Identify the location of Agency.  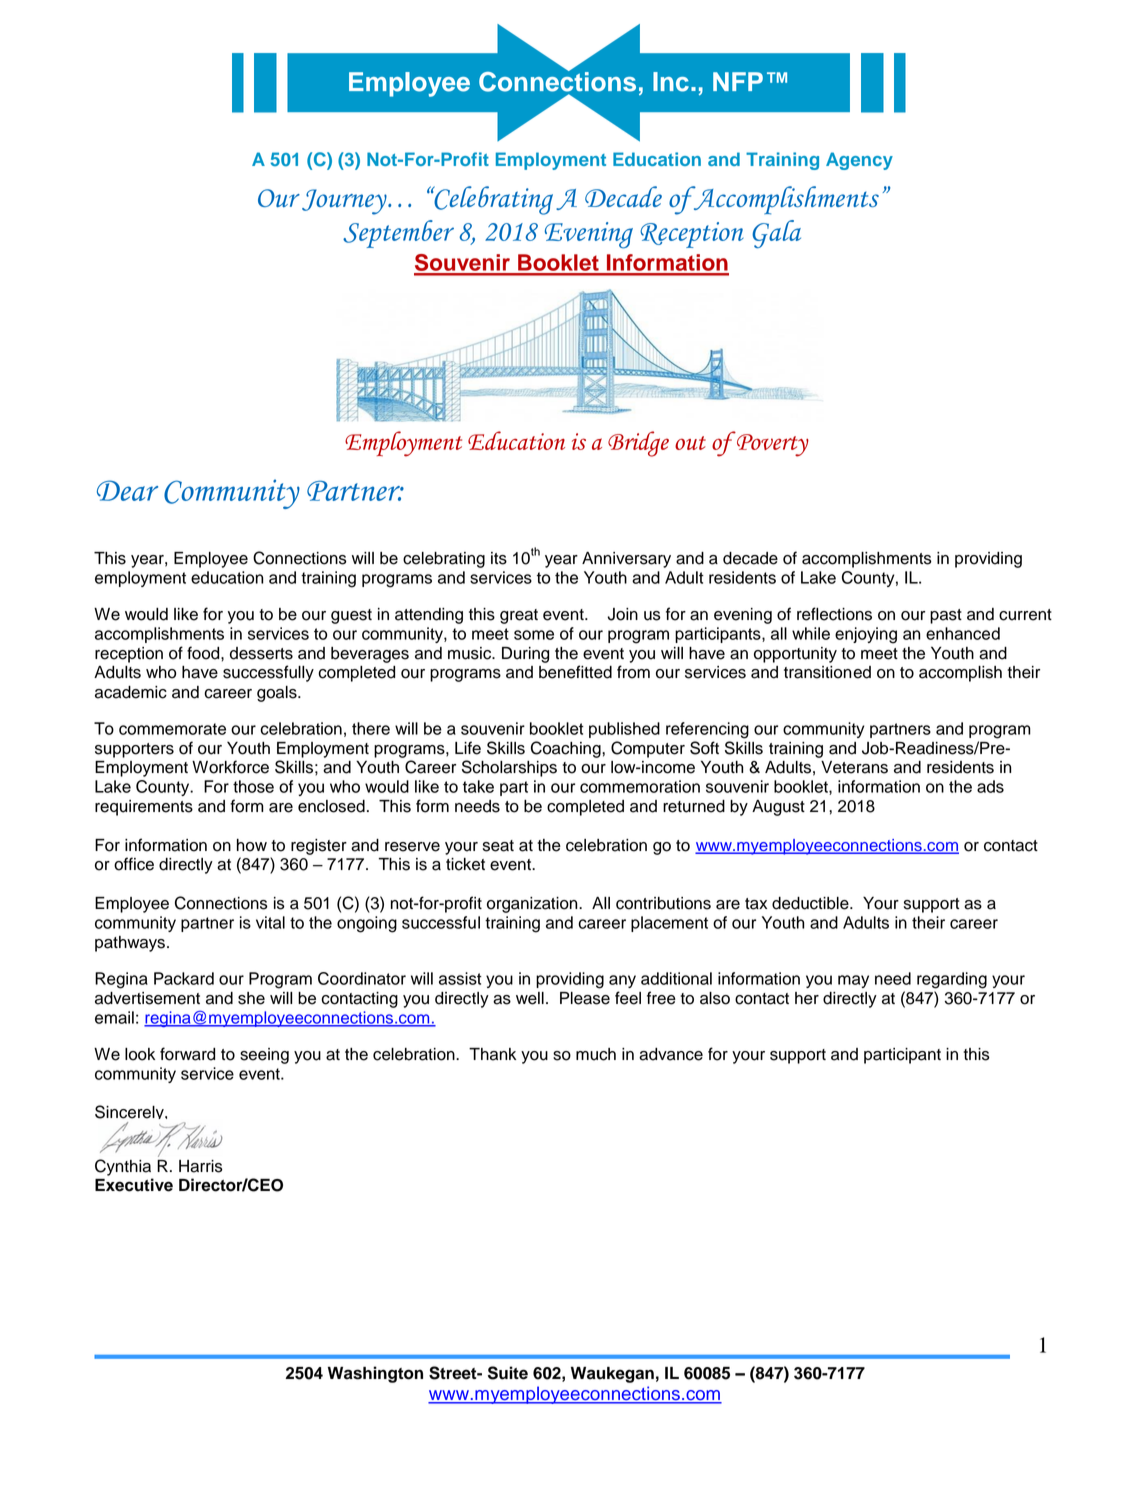
(859, 161).
